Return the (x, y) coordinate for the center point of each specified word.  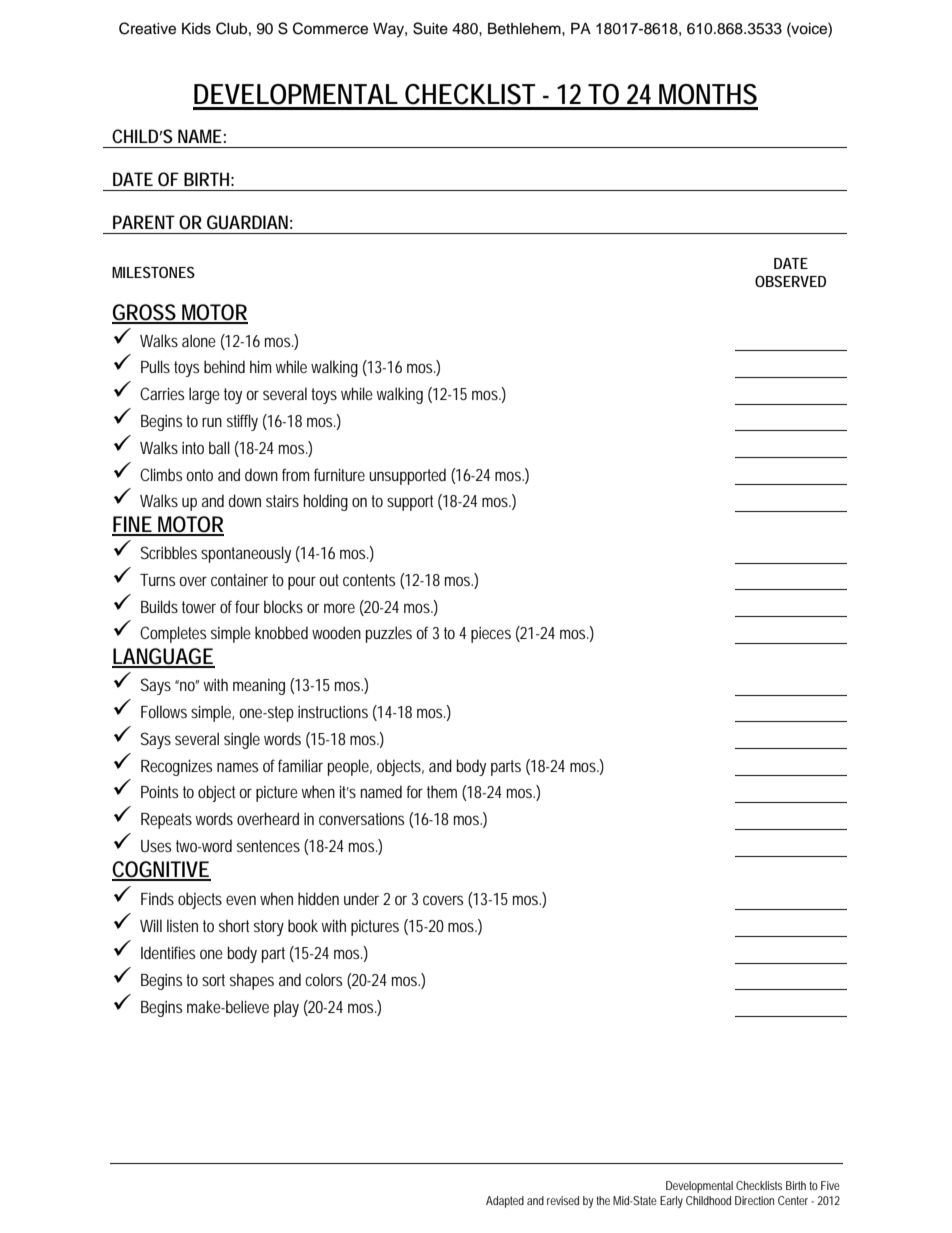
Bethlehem (525, 28)
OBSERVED (790, 281)
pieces (491, 635)
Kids (196, 29)
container (242, 580)
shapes (252, 981)
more (339, 608)
